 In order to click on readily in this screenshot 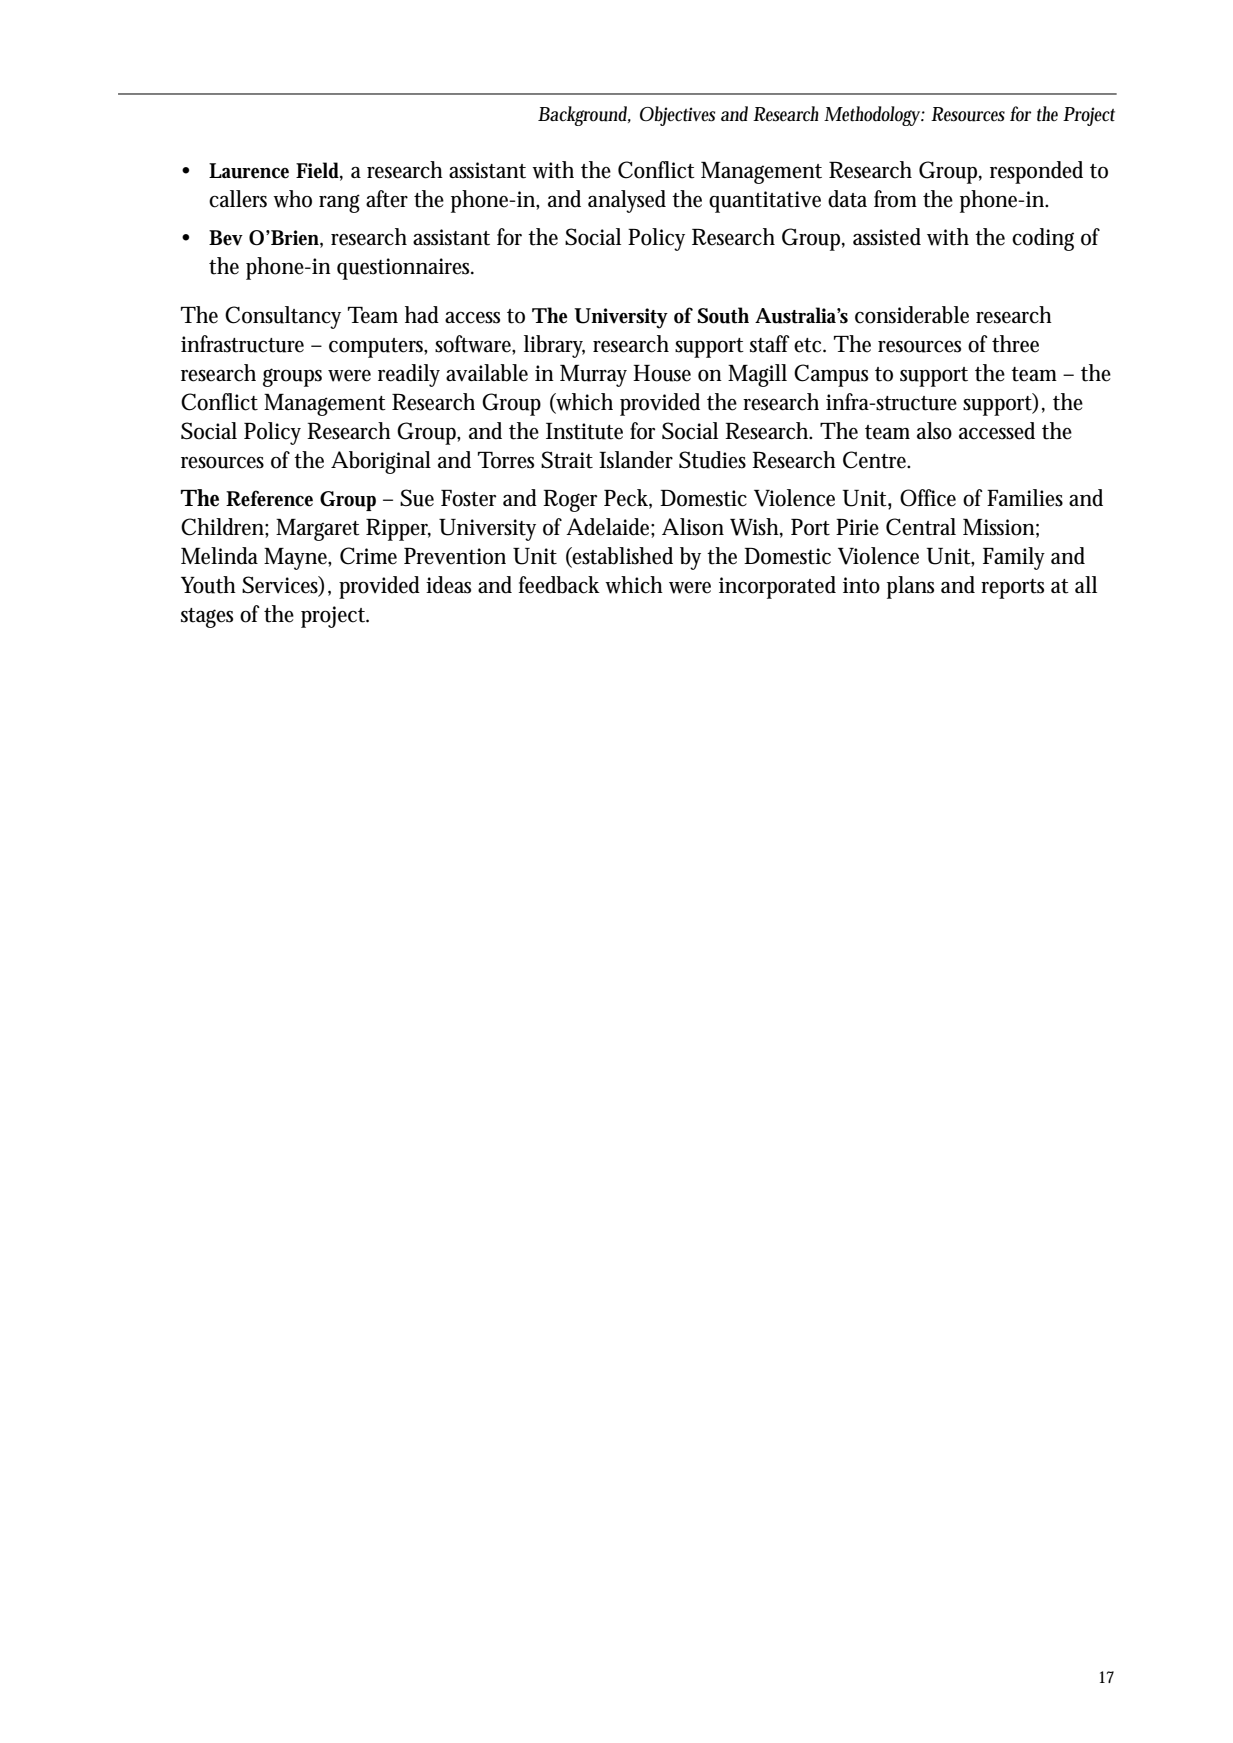, I will do `click(409, 375)`.
